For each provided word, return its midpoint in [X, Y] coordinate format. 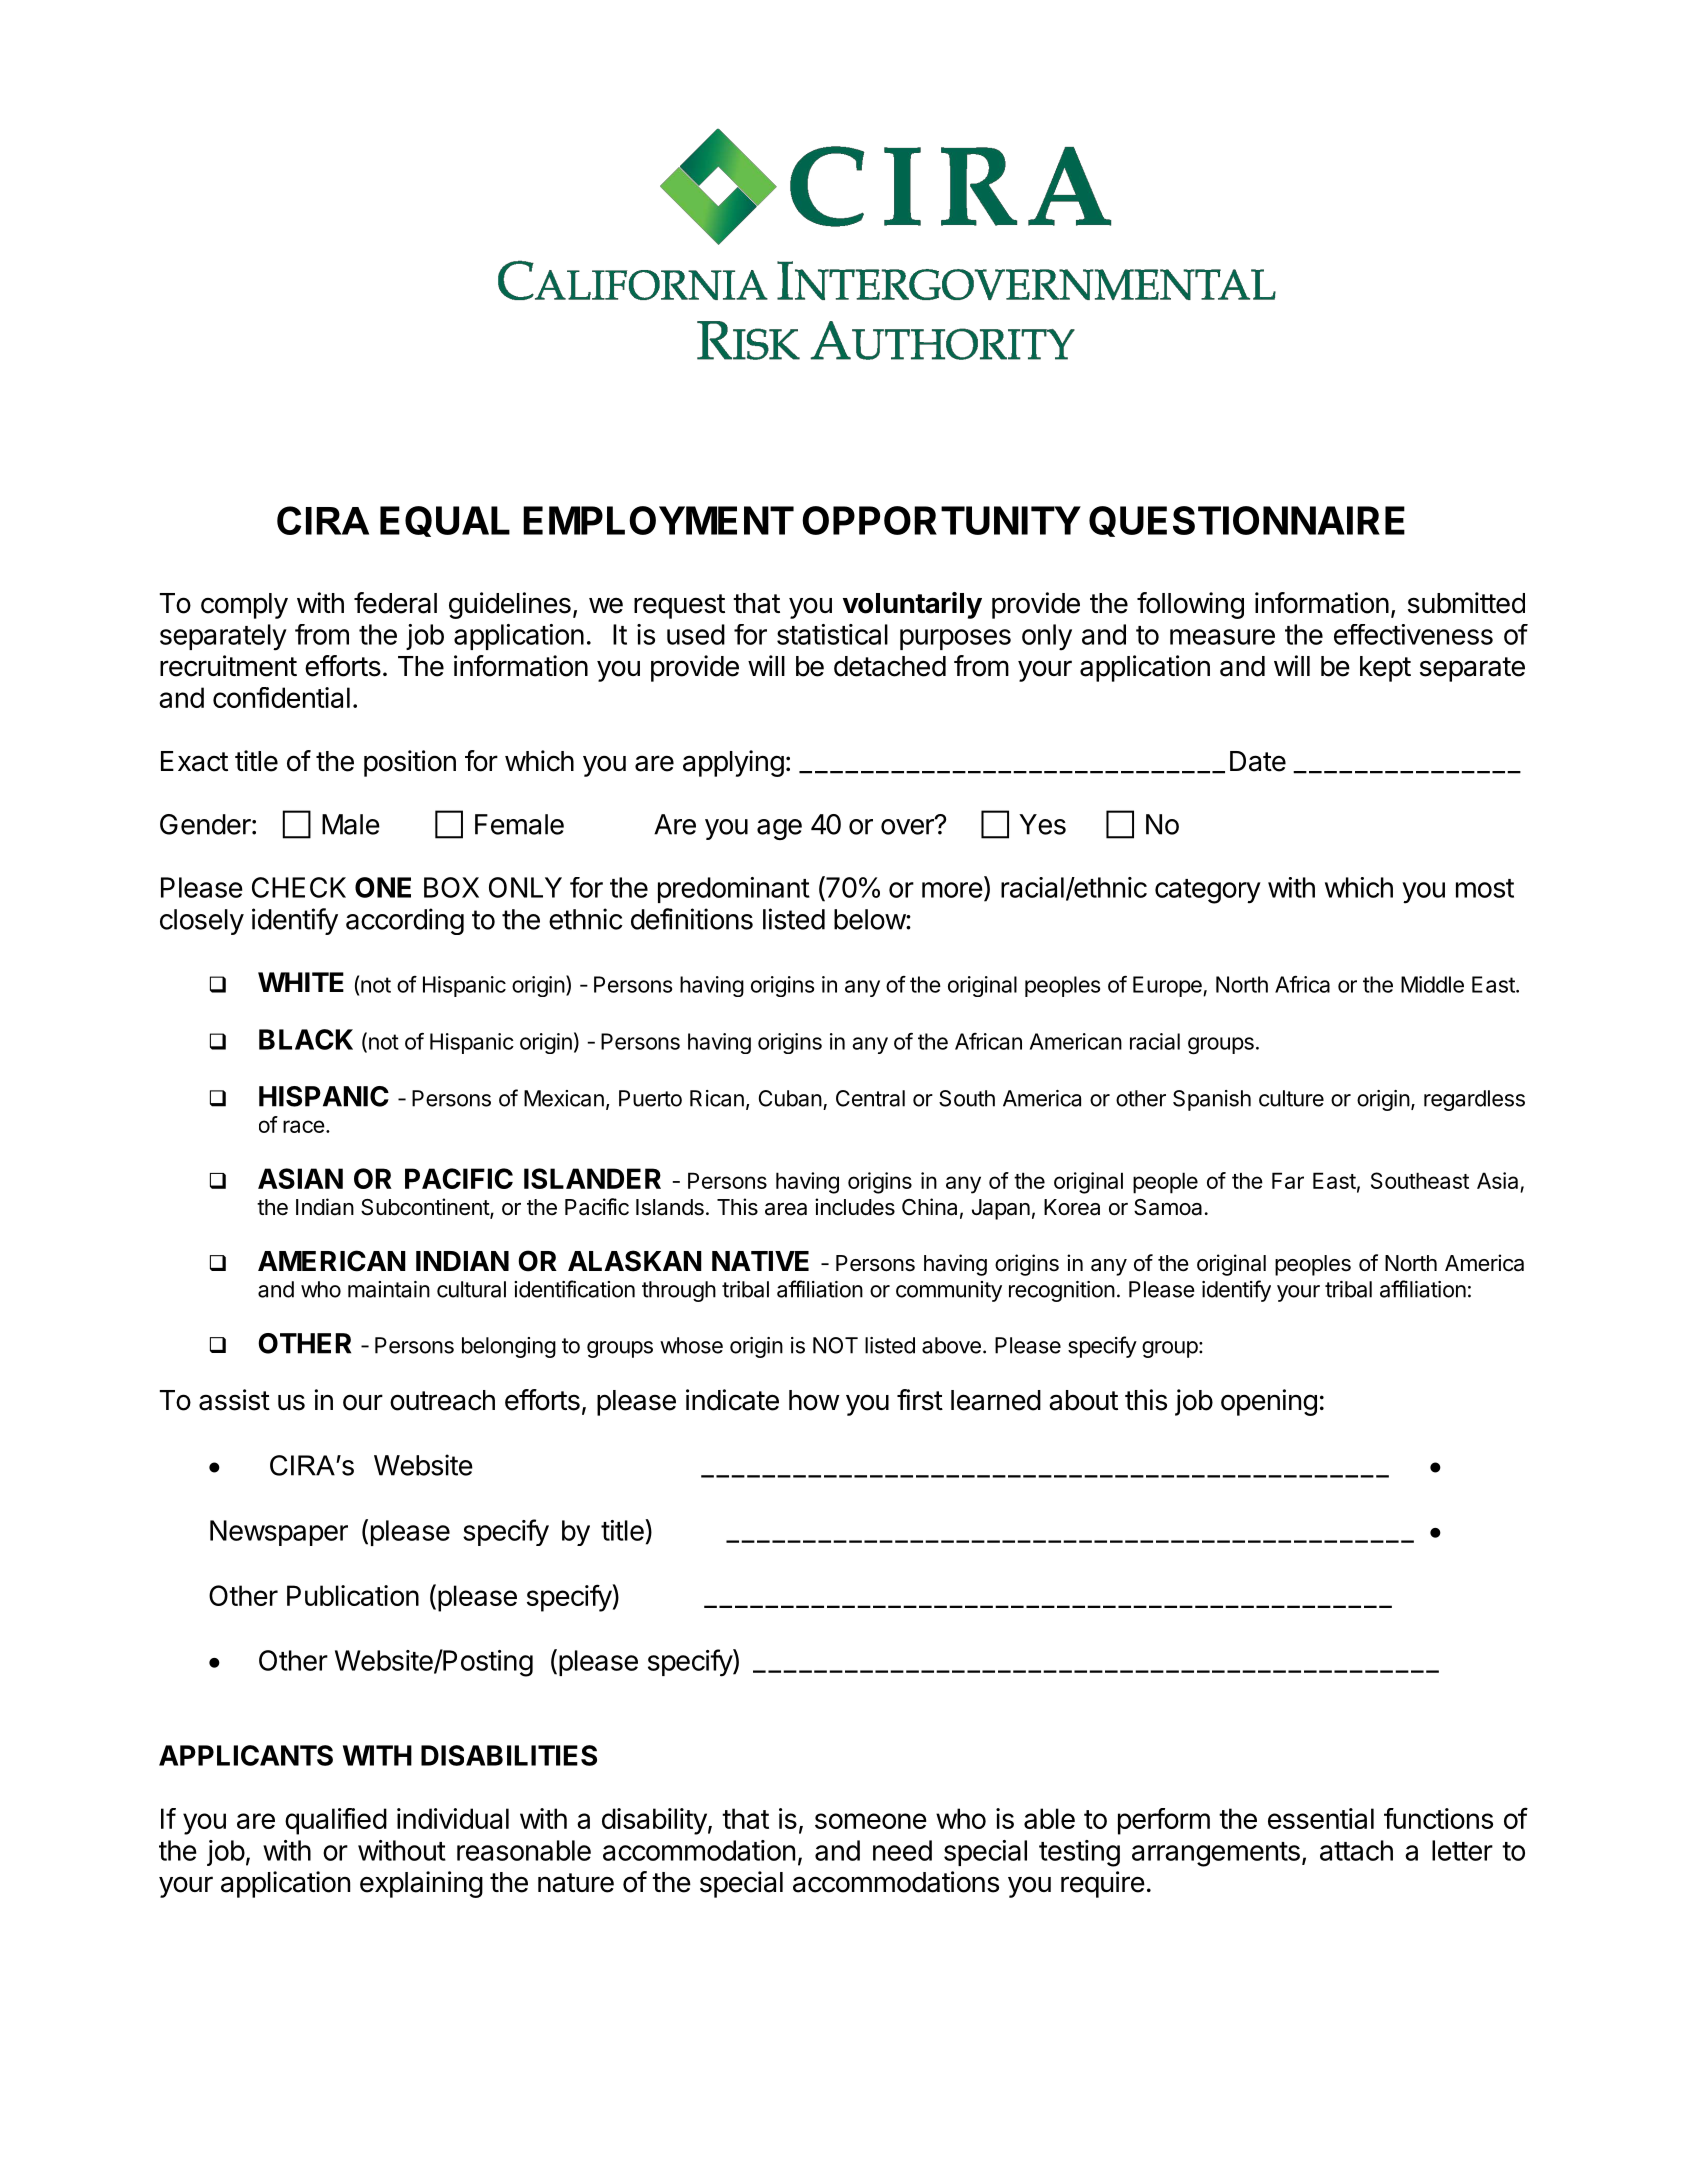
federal [395, 603]
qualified [336, 1821]
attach [1356, 1850]
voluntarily [912, 605]
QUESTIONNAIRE [1247, 521]
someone [871, 1821]
